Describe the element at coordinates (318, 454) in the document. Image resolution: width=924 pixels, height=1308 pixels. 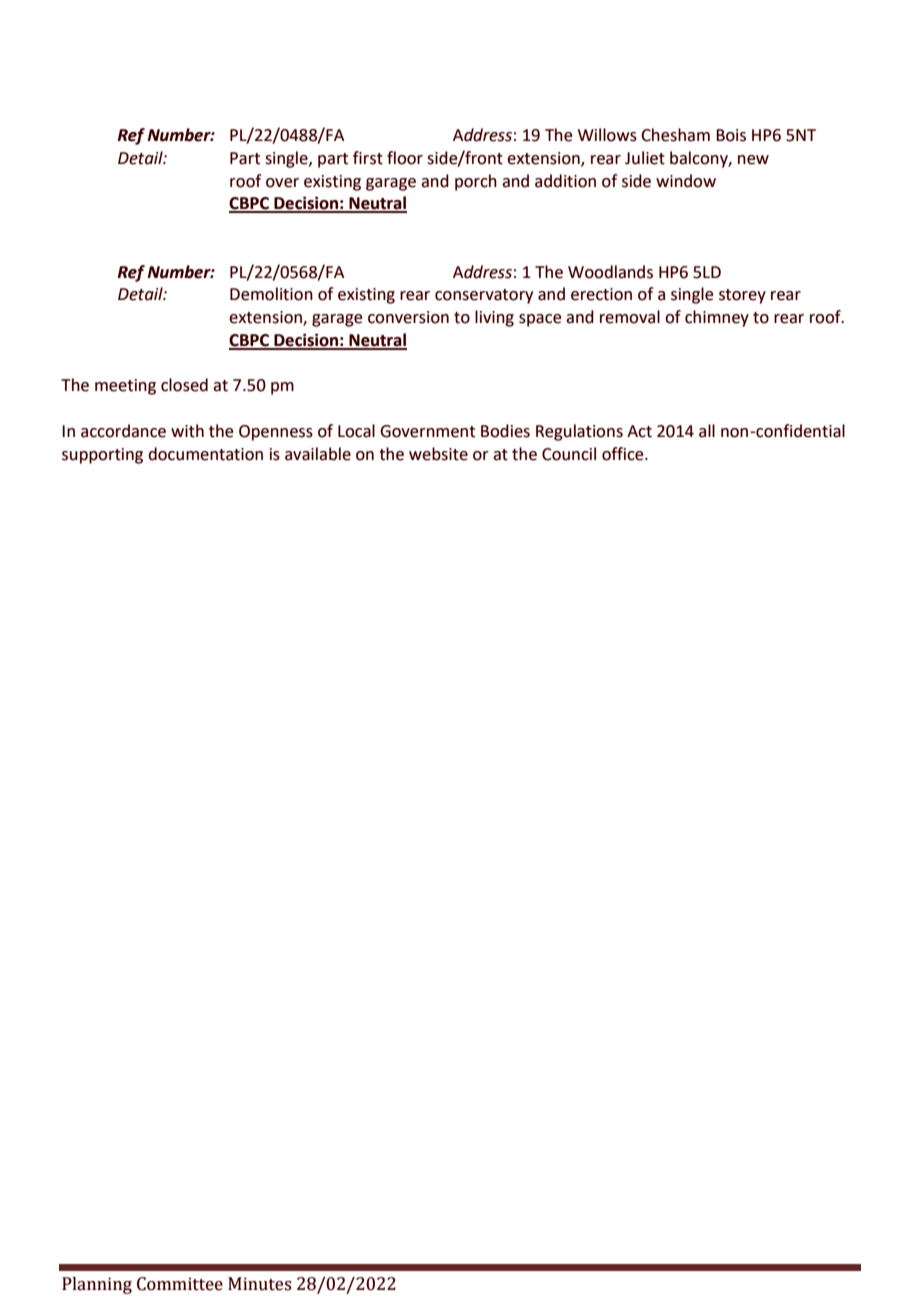
I see `available` at that location.
